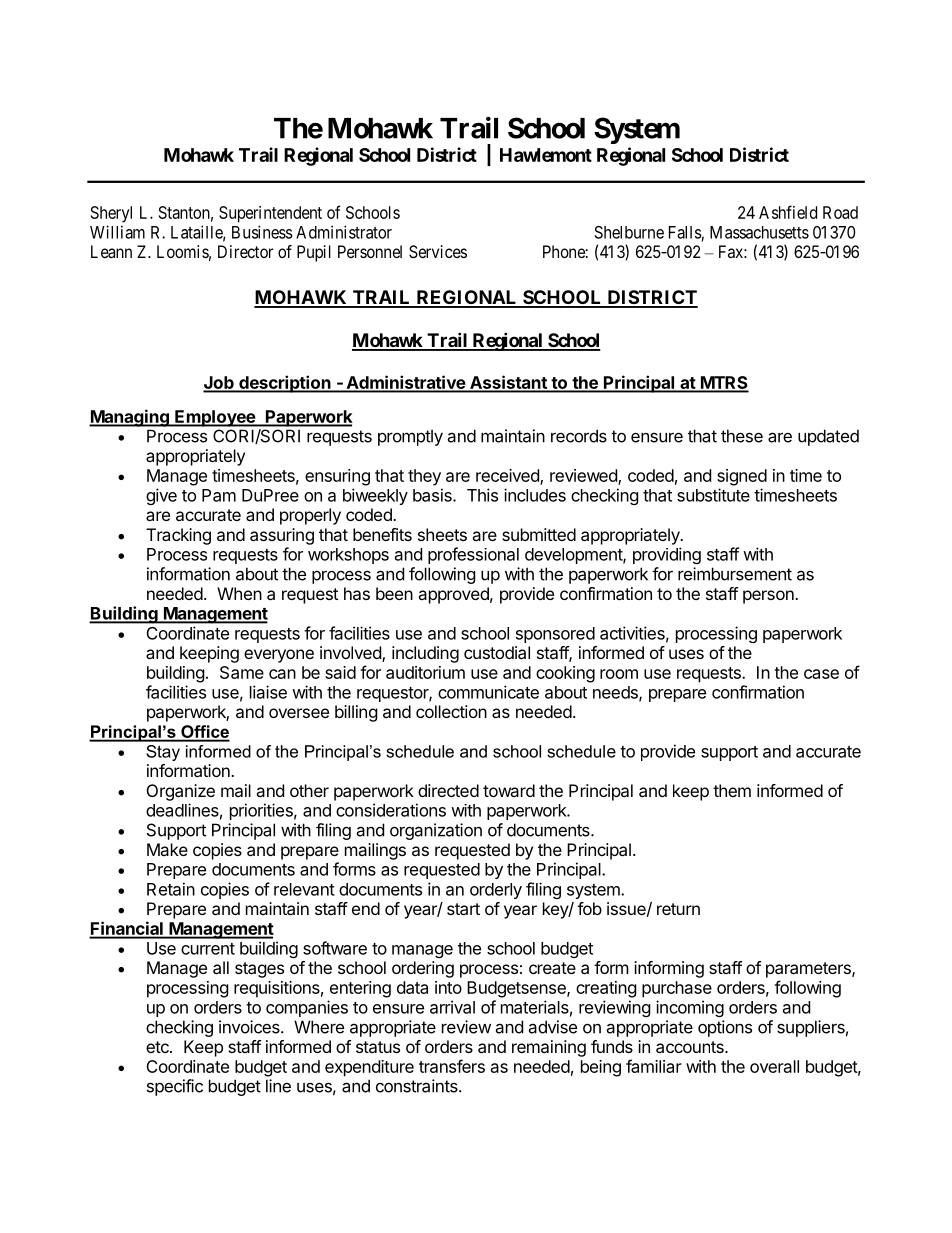 The width and height of the image is (952, 1233). Describe the element at coordinates (242, 672) in the image. I see `Same` at that location.
